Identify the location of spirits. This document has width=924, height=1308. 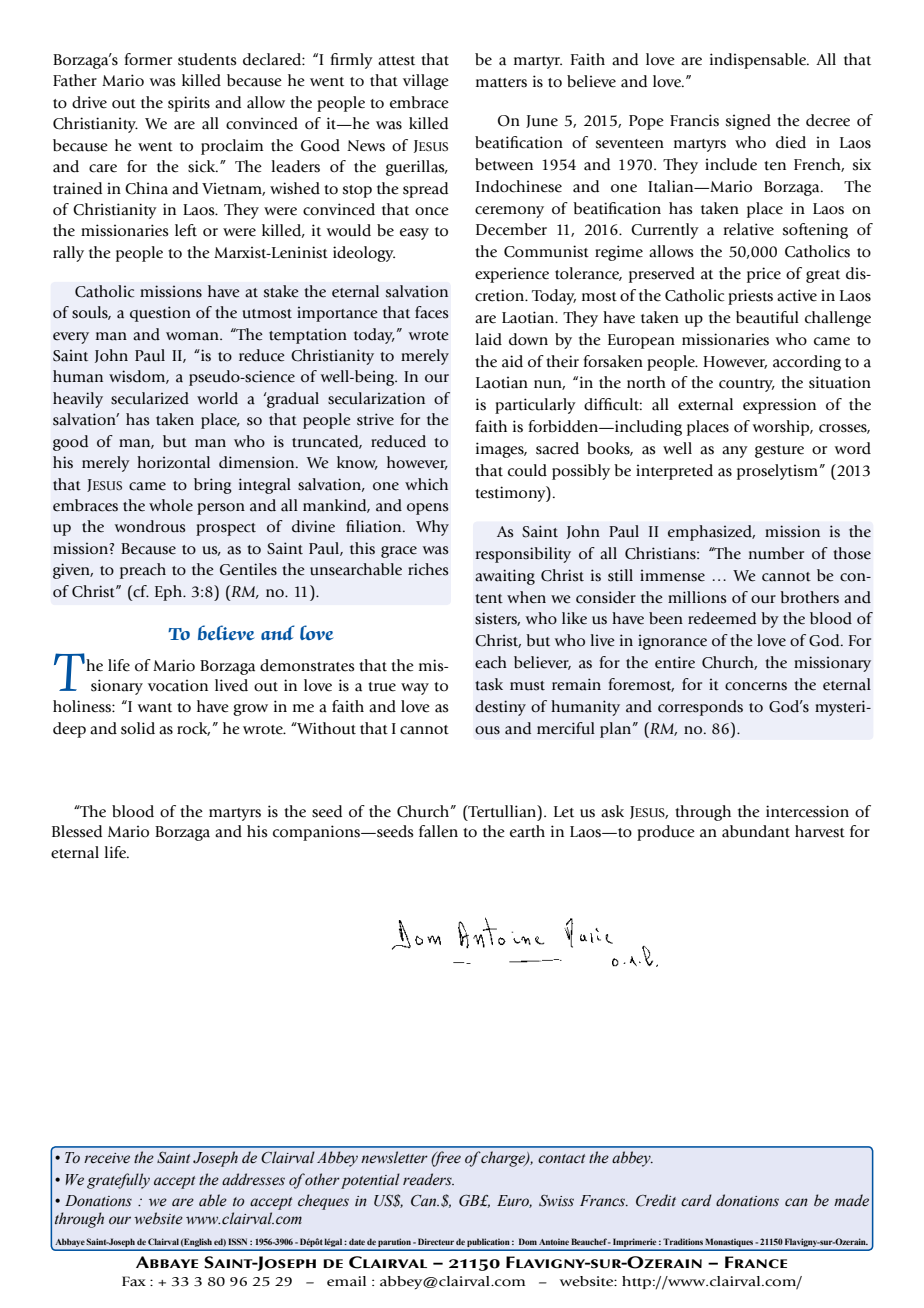
(189, 104).
